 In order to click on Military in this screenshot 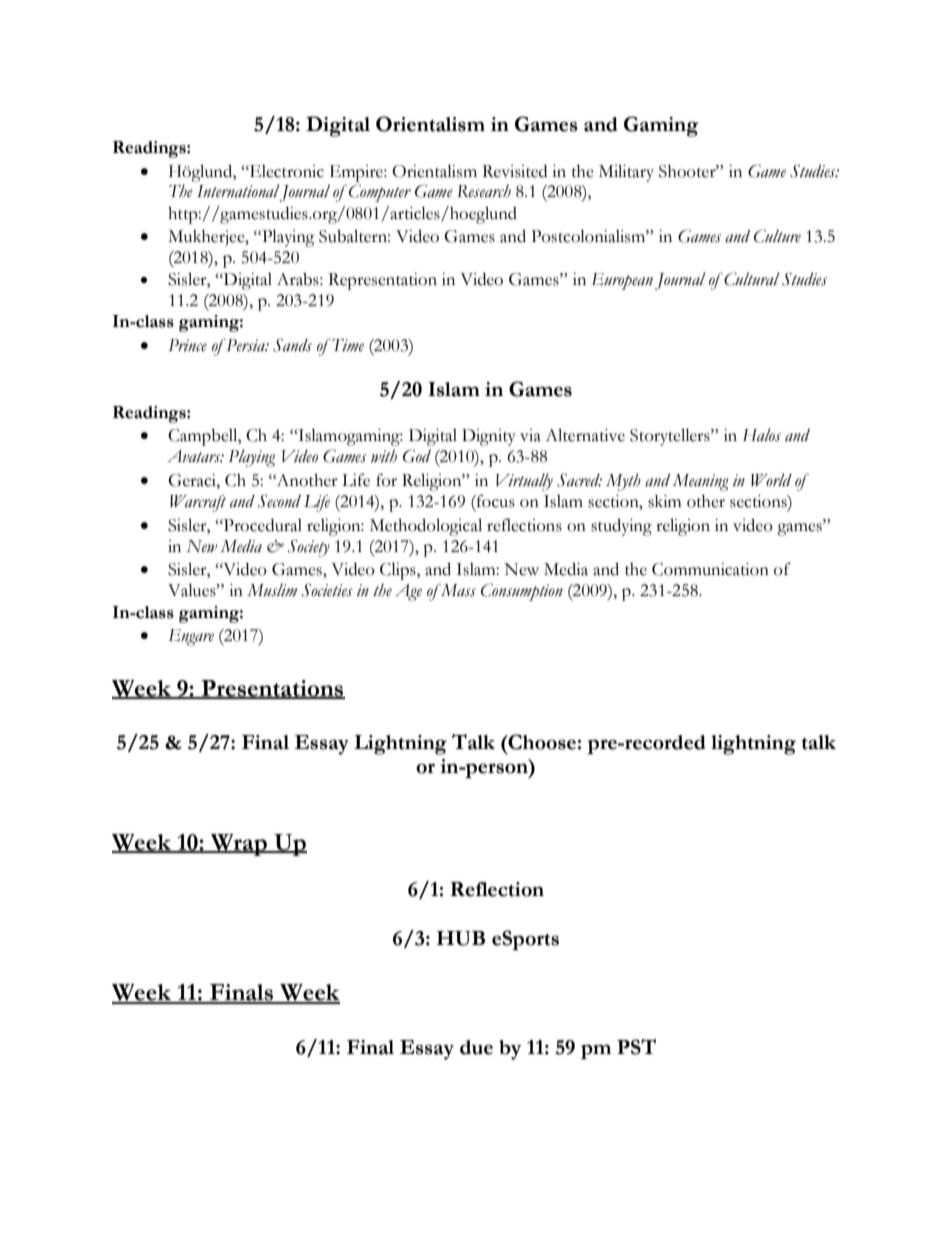, I will do `click(626, 173)`.
